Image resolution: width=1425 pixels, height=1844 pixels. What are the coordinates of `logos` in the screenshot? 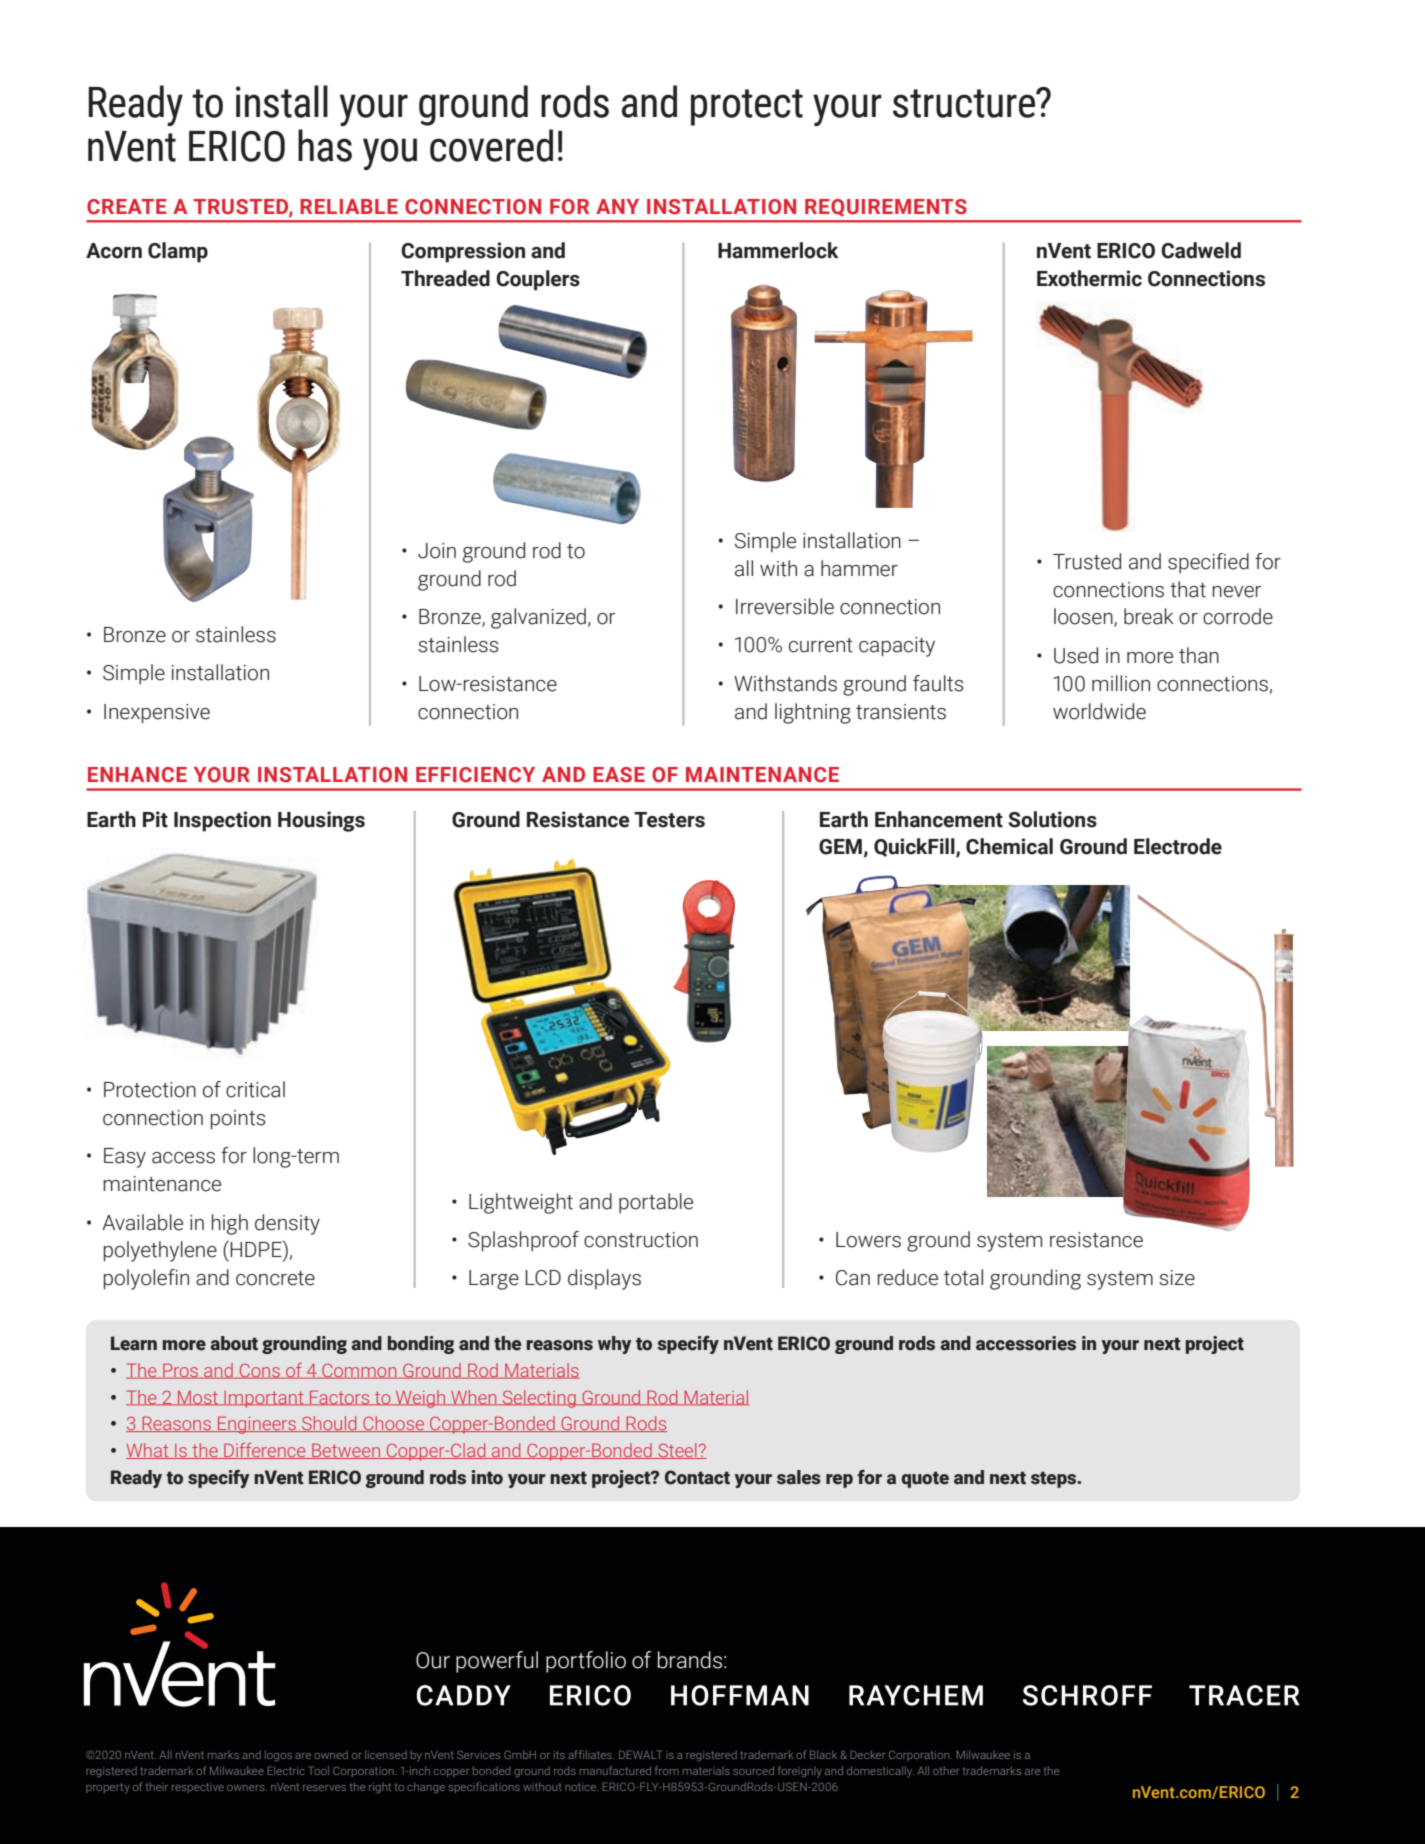 It's located at (278, 1756).
